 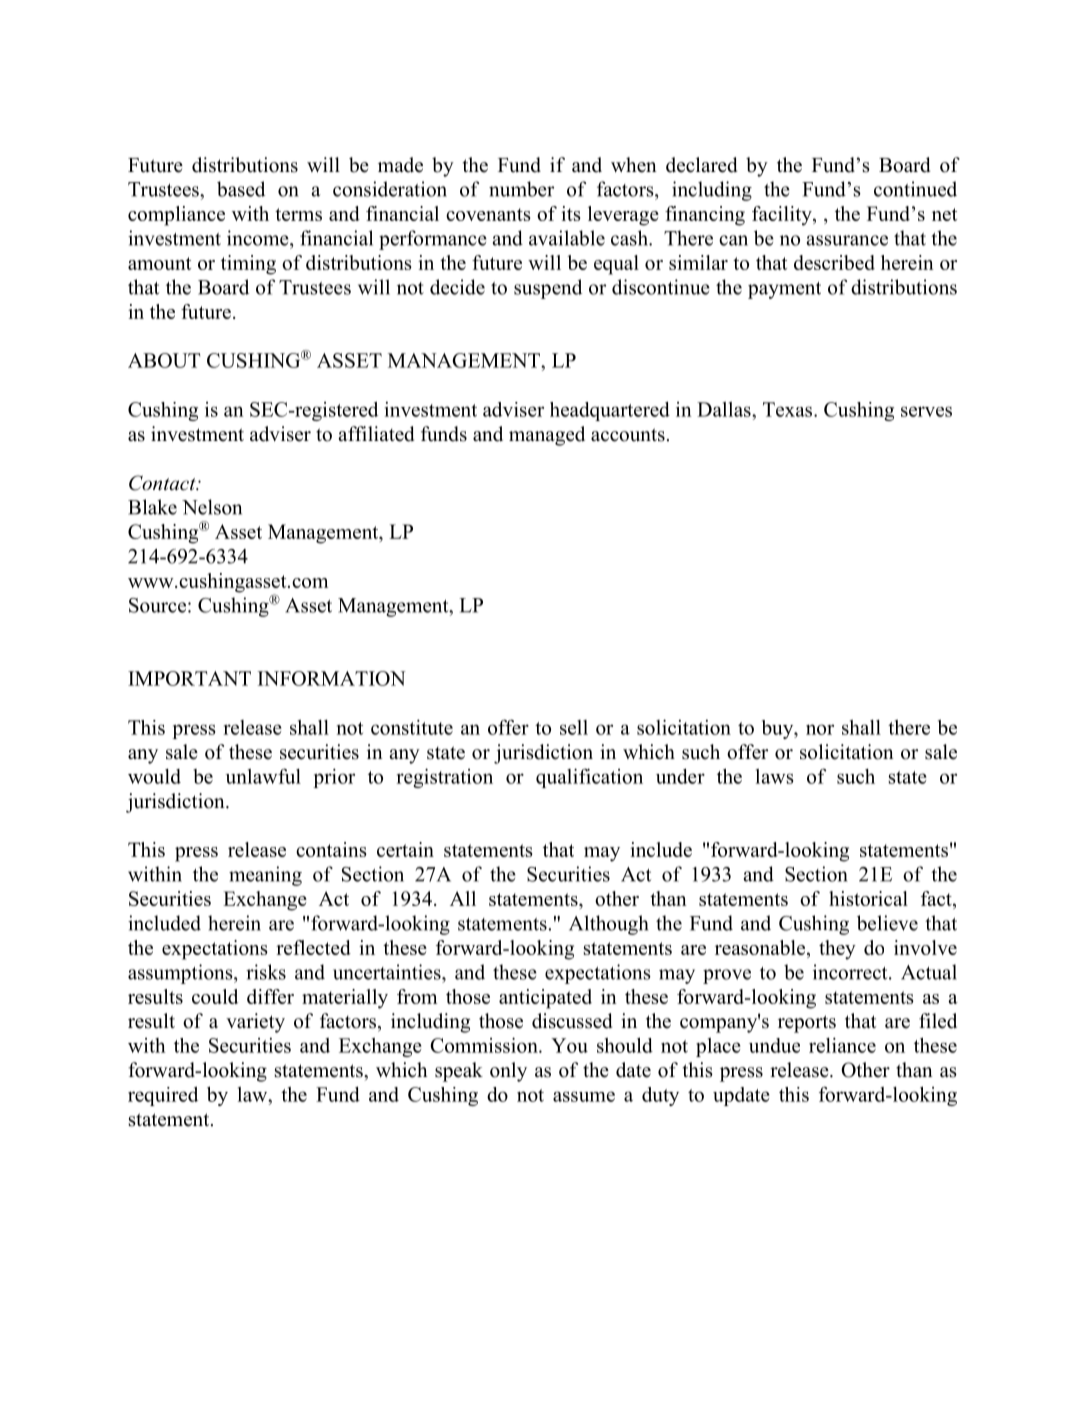 What do you see at coordinates (255, 1023) in the screenshot?
I see `variety` at bounding box center [255, 1023].
